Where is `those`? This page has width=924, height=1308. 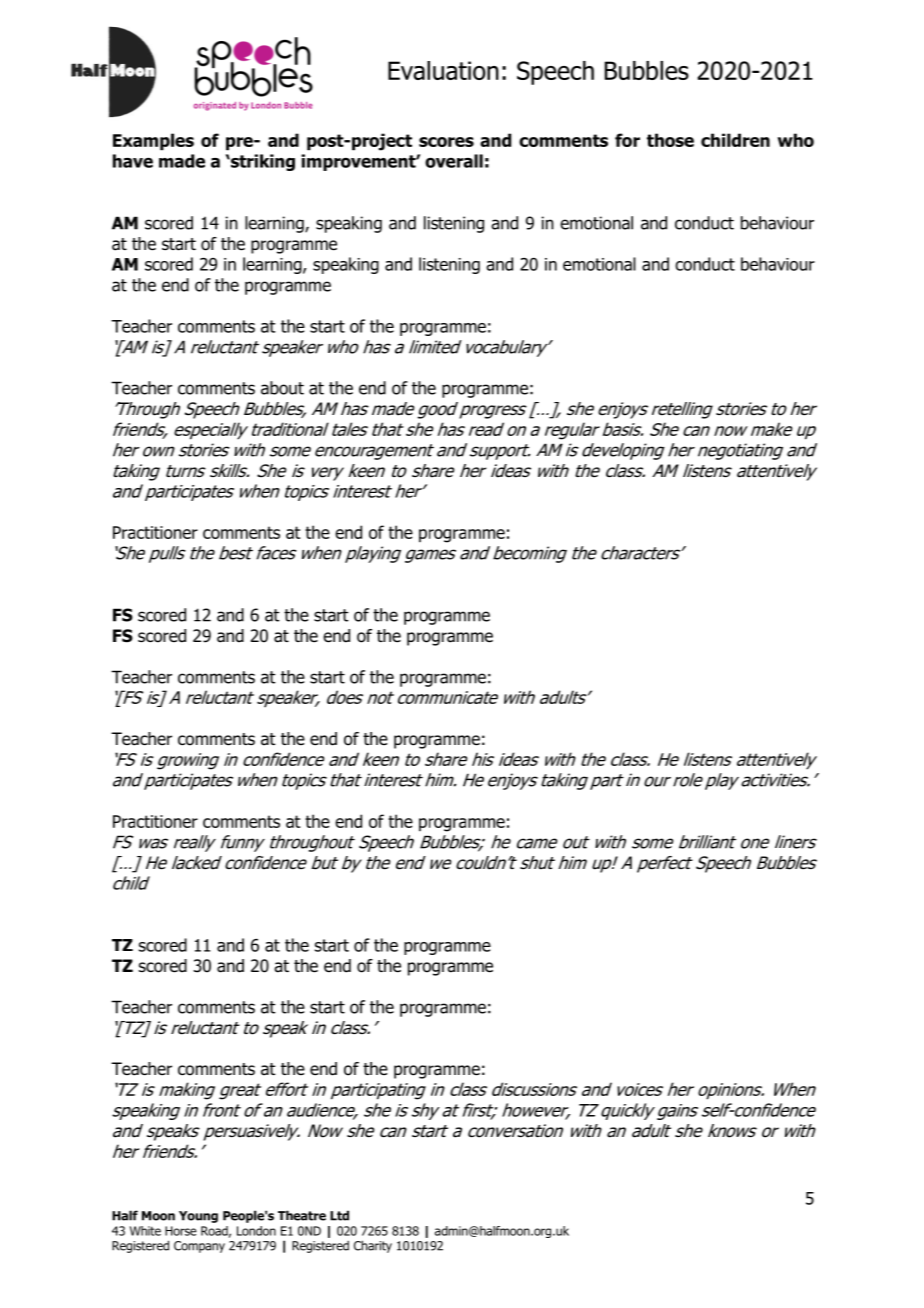
those is located at coordinates (670, 140).
